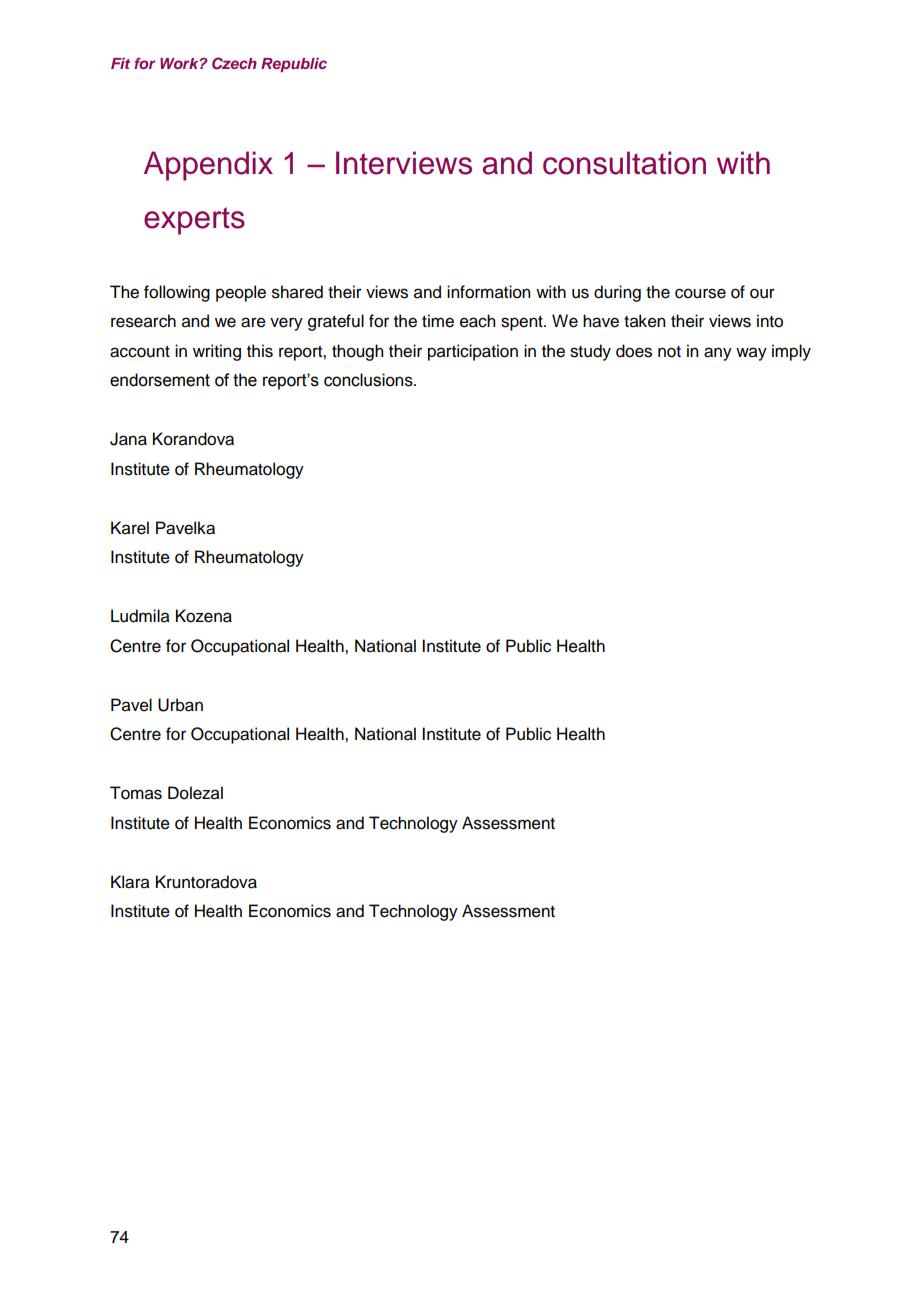 Image resolution: width=924 pixels, height=1308 pixels. I want to click on Dolezal, so click(195, 793).
